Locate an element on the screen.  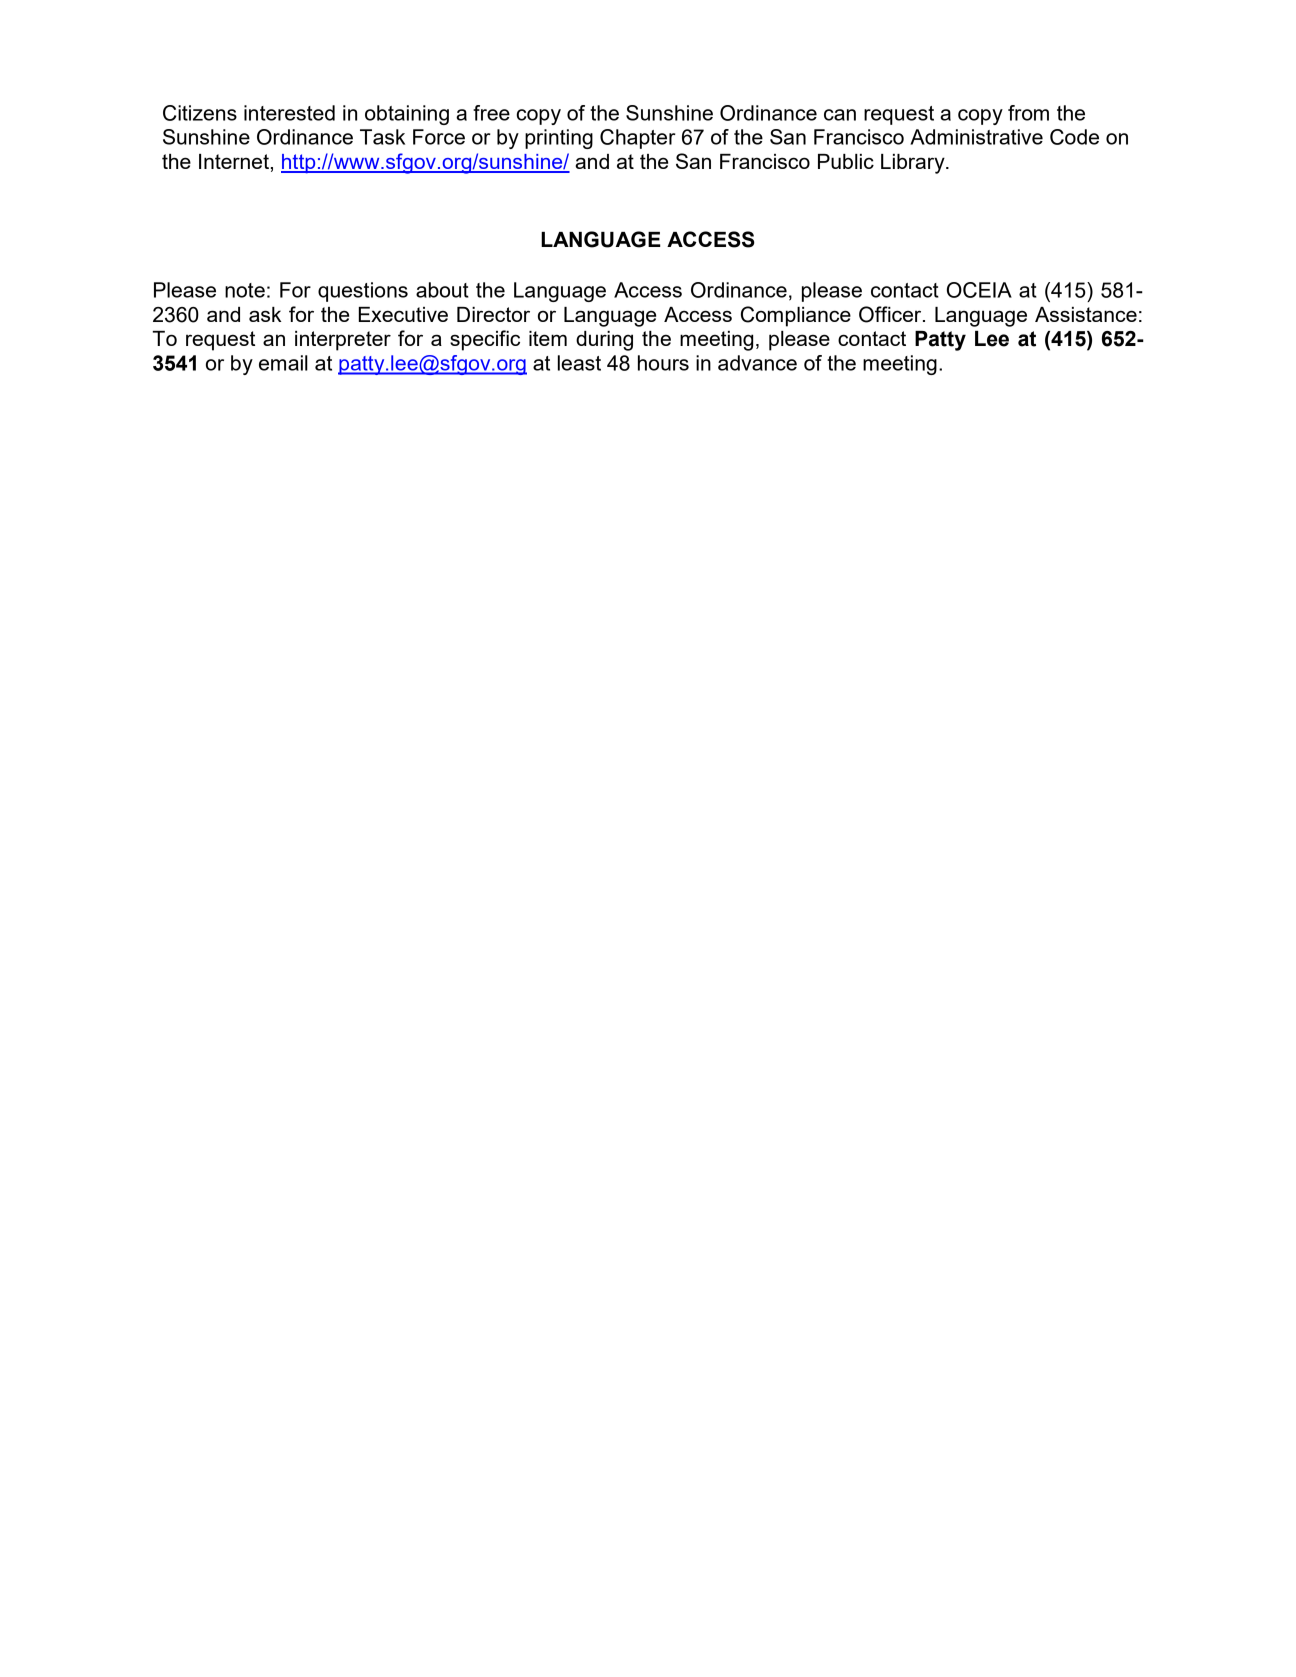
questions is located at coordinates (363, 292).
